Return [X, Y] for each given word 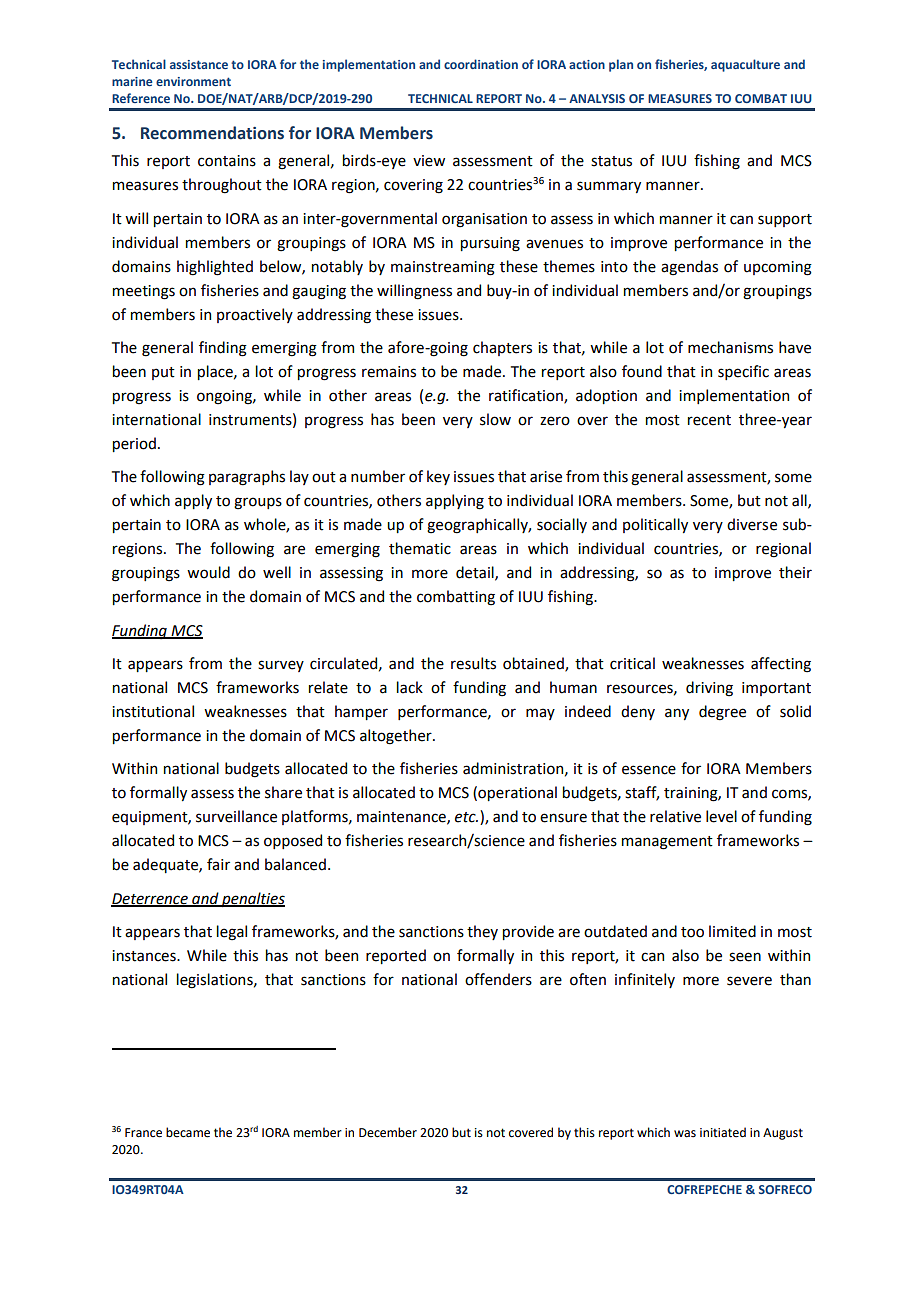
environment [193, 81]
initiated [723, 1132]
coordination [481, 64]
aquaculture [745, 65]
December [388, 1132]
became [188, 1132]
